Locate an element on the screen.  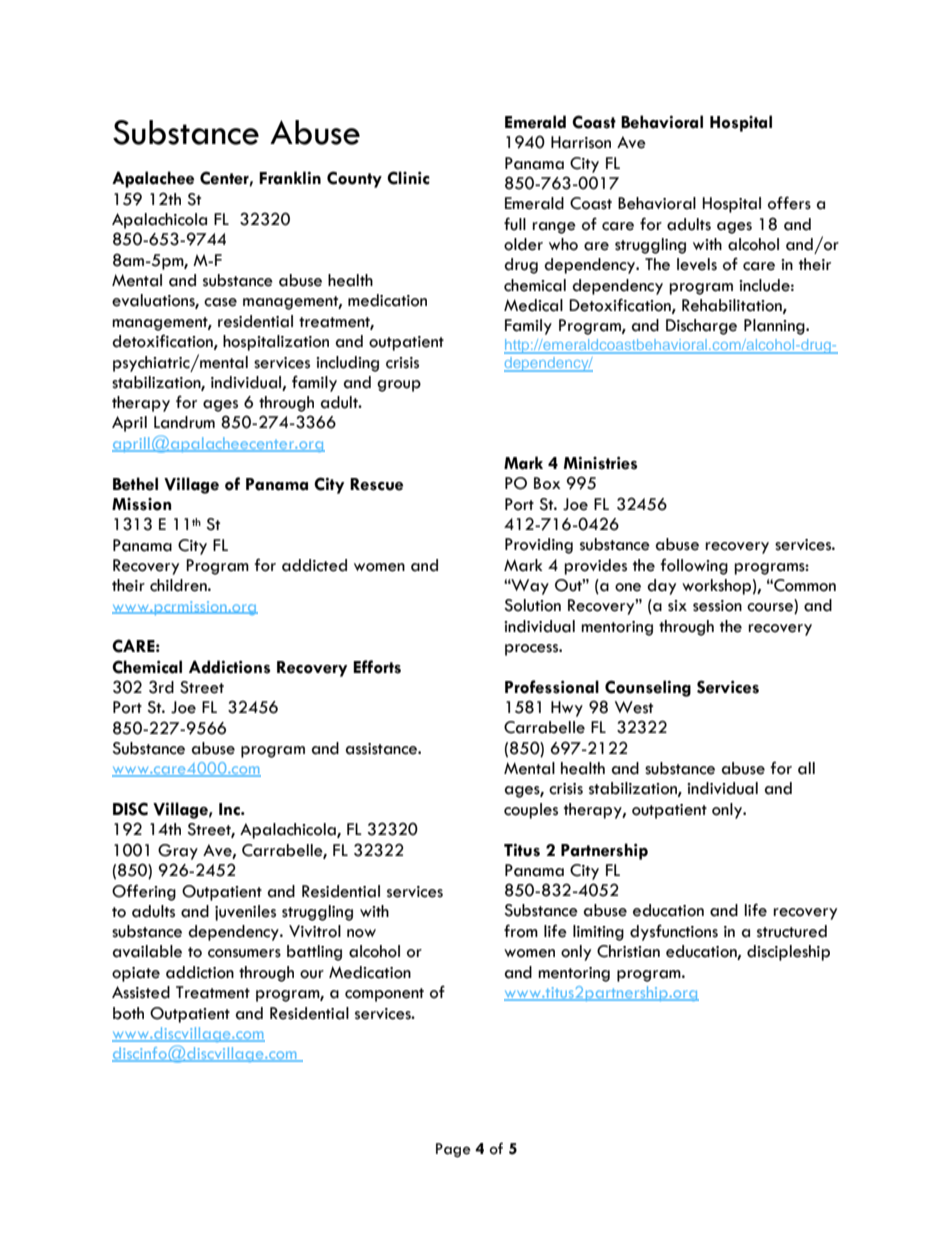
Clinic is located at coordinates (408, 178).
